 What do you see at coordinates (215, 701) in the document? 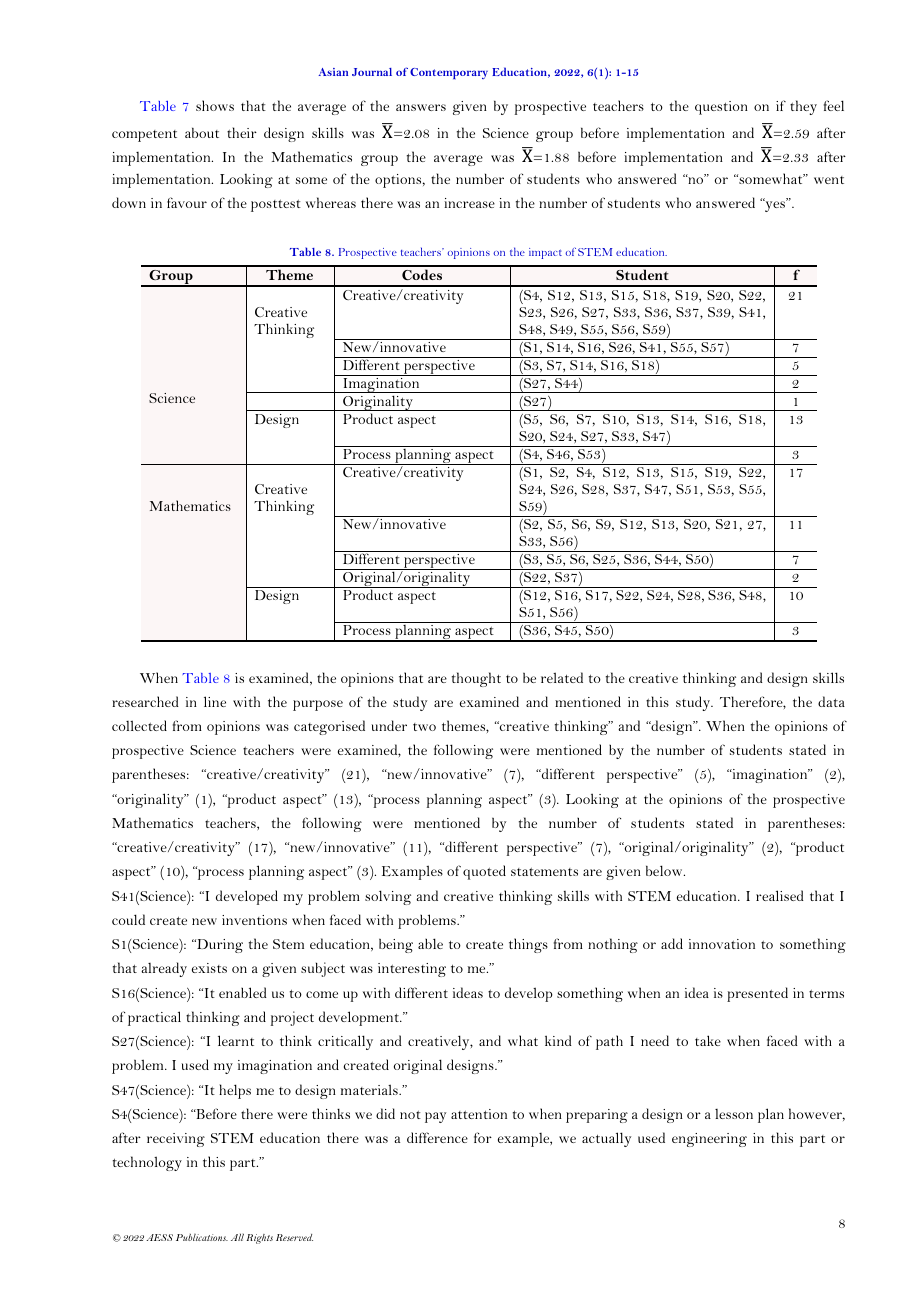
I see `line` at bounding box center [215, 701].
